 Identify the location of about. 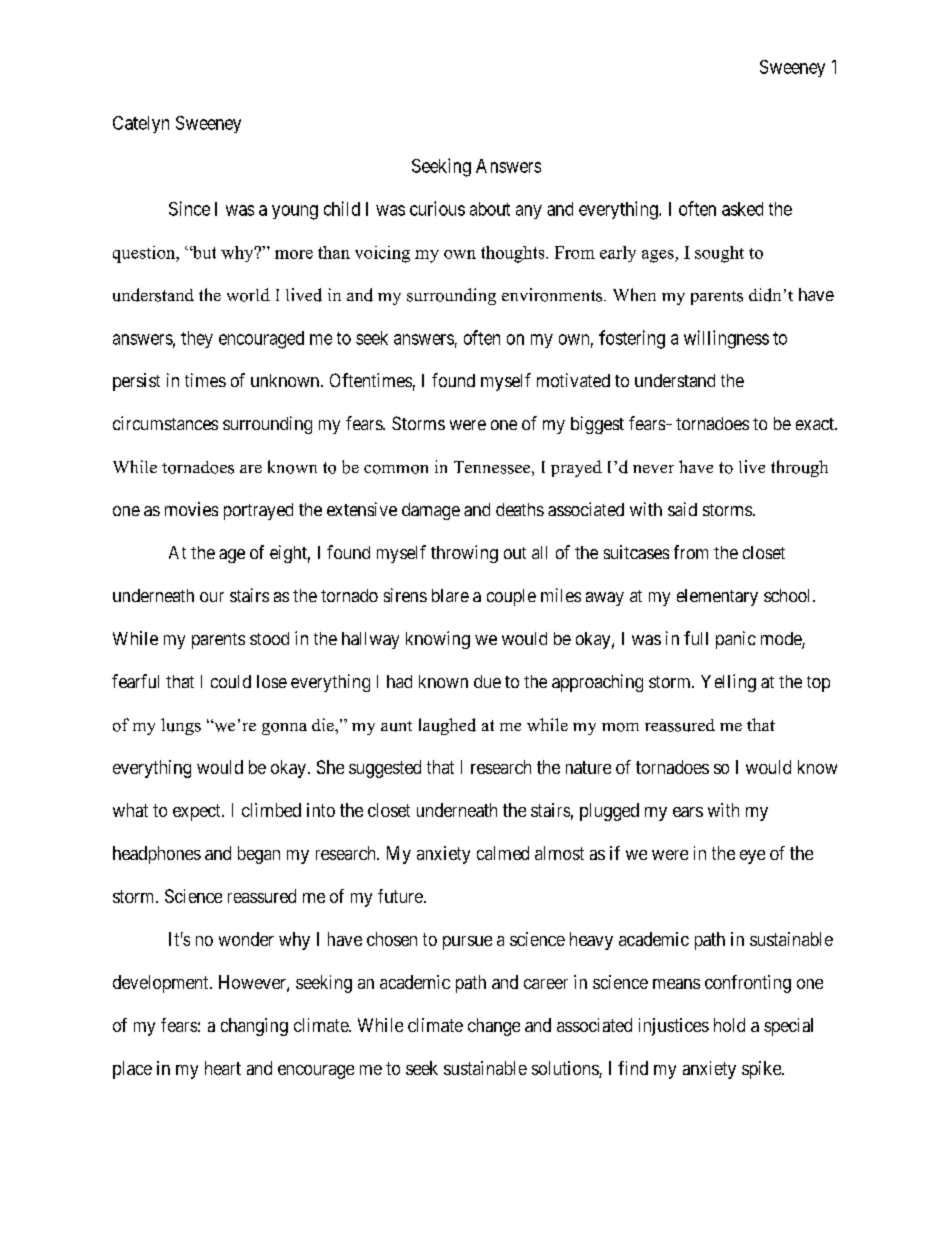
(490, 209).
